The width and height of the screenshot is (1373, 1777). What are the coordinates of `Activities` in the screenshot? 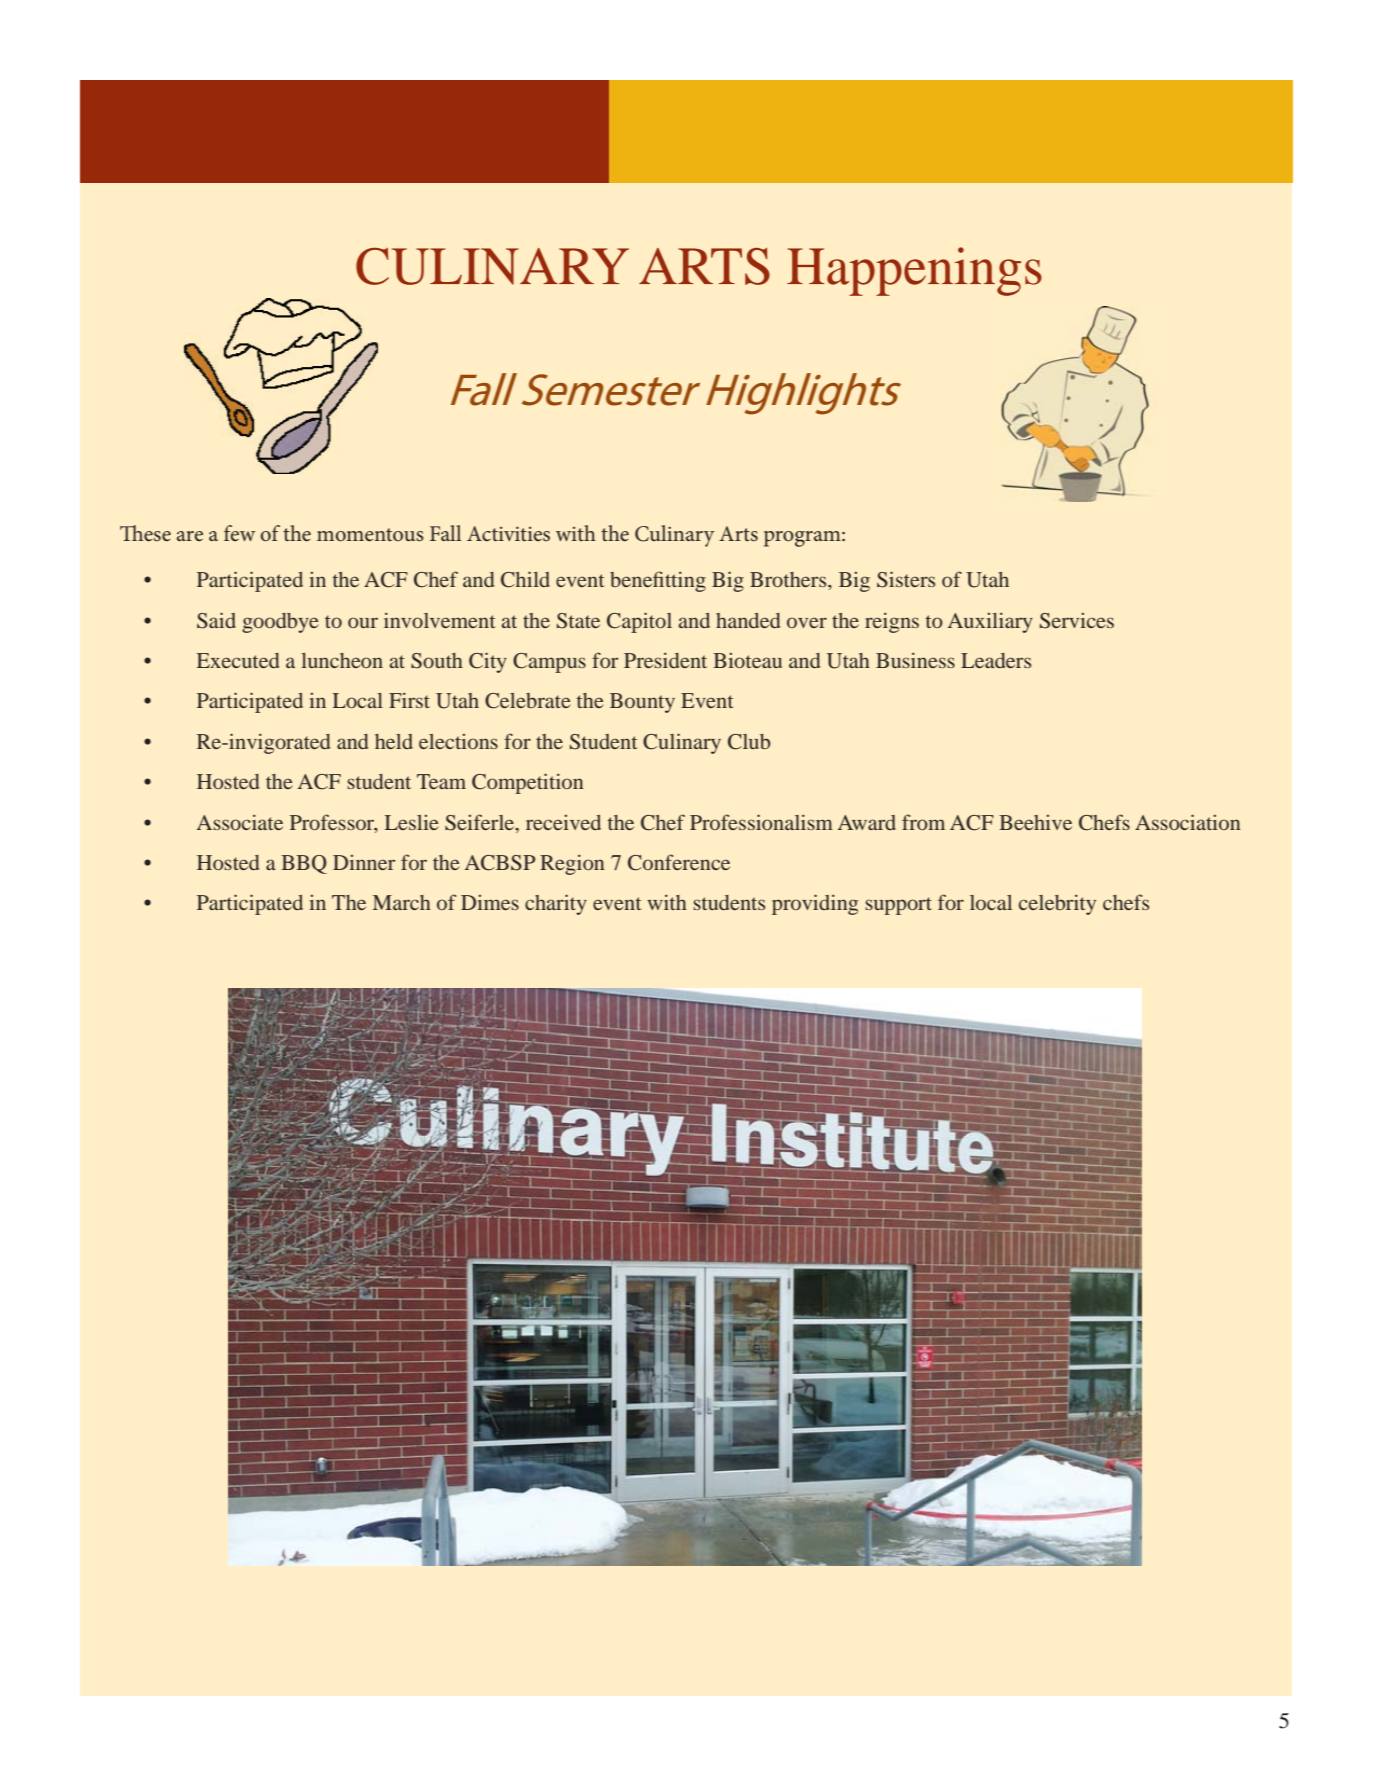 It's located at (508, 533).
